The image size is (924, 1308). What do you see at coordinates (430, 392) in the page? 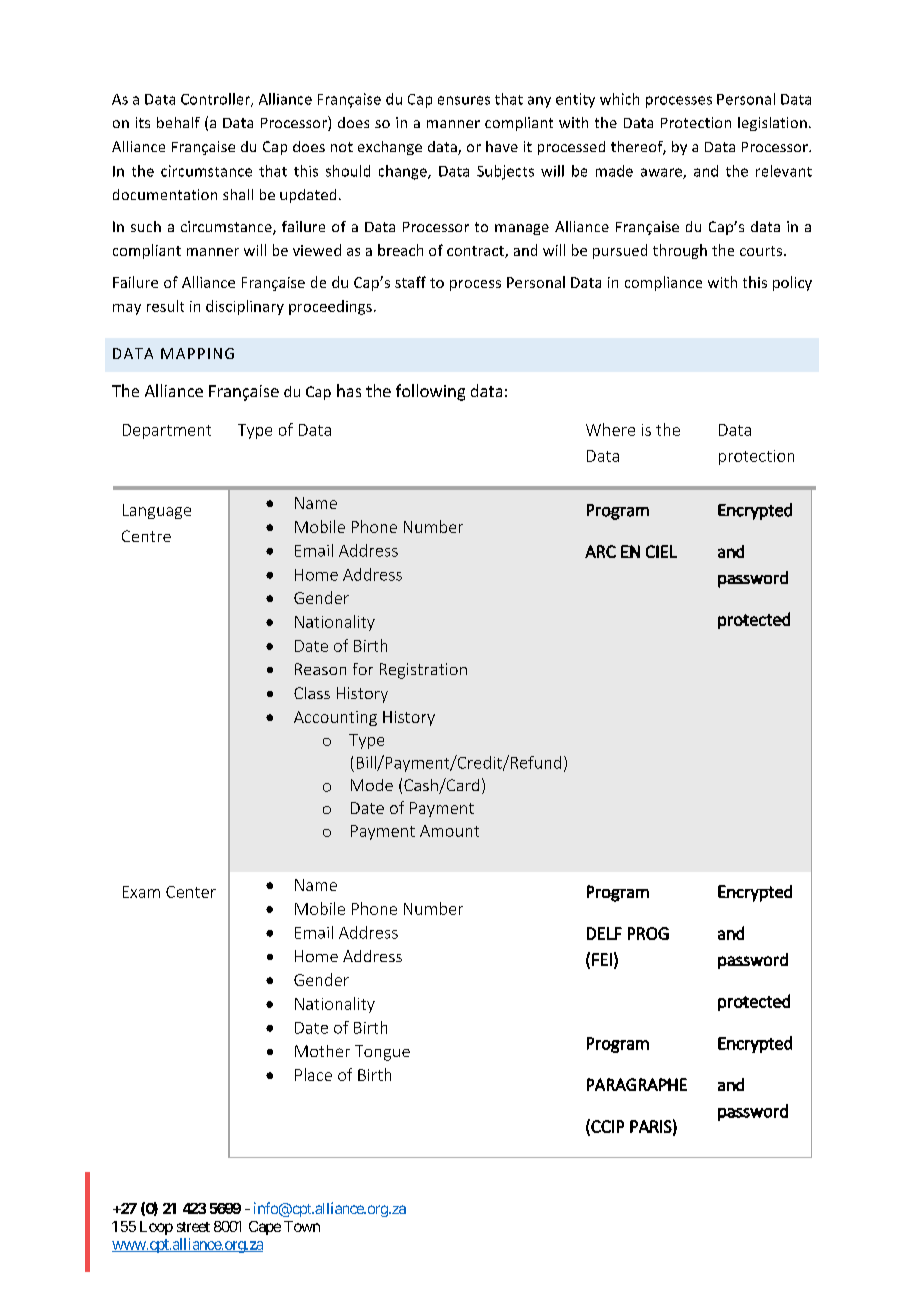
I see `following` at bounding box center [430, 392].
